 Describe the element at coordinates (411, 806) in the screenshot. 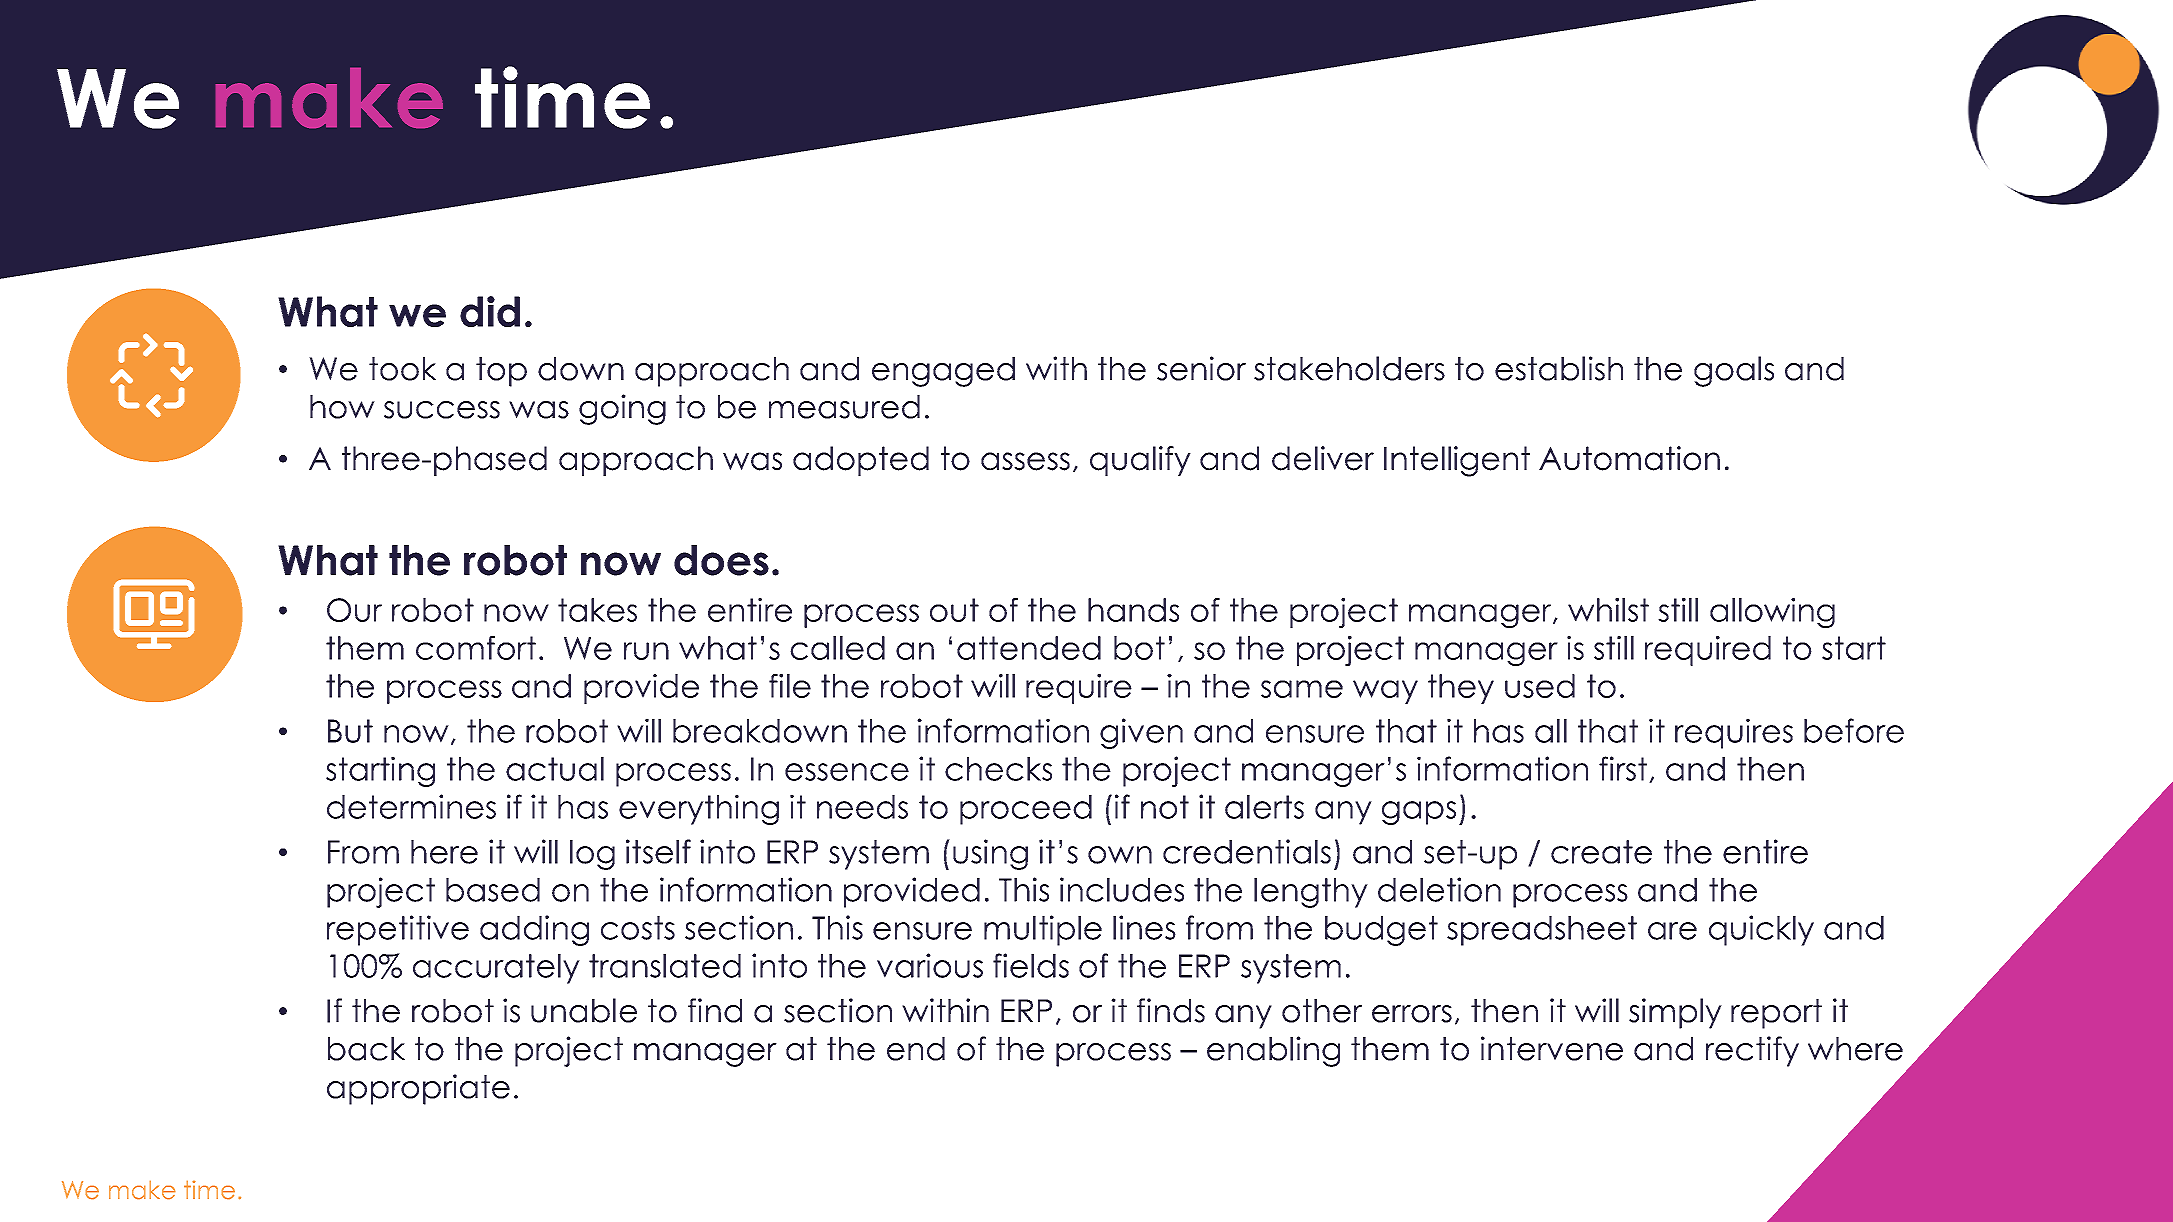

I see `determines` at that location.
